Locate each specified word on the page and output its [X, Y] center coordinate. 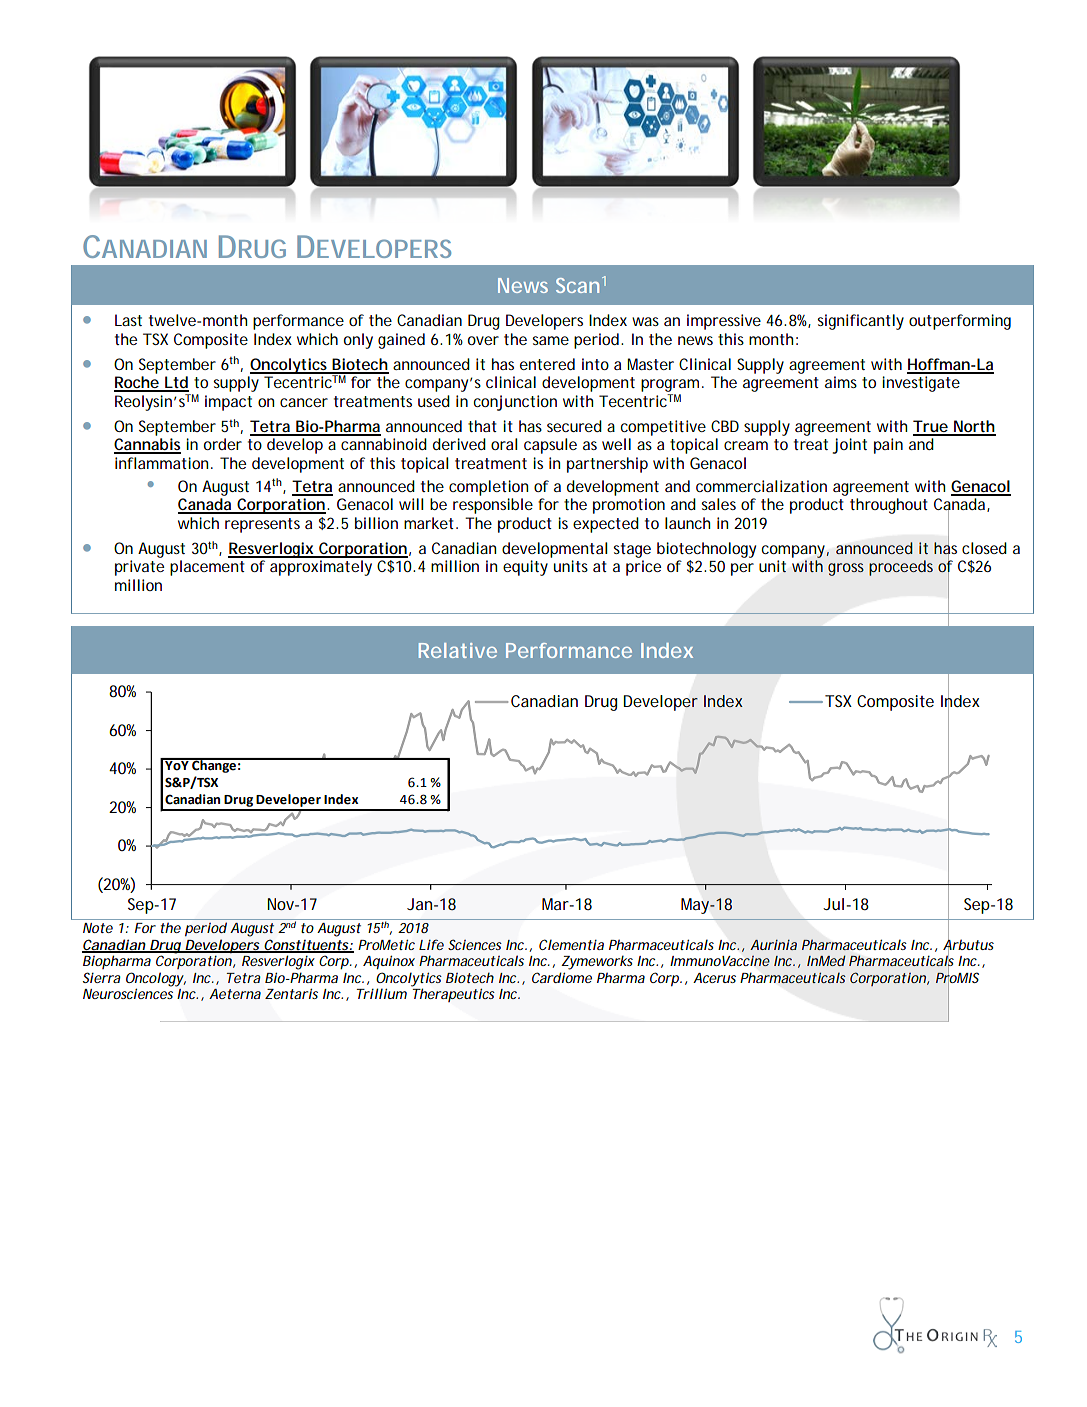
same [550, 340]
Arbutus [968, 944]
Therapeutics [453, 994]
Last [128, 320]
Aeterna [235, 994]
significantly [860, 322]
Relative [458, 650]
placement [207, 568]
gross [846, 569]
